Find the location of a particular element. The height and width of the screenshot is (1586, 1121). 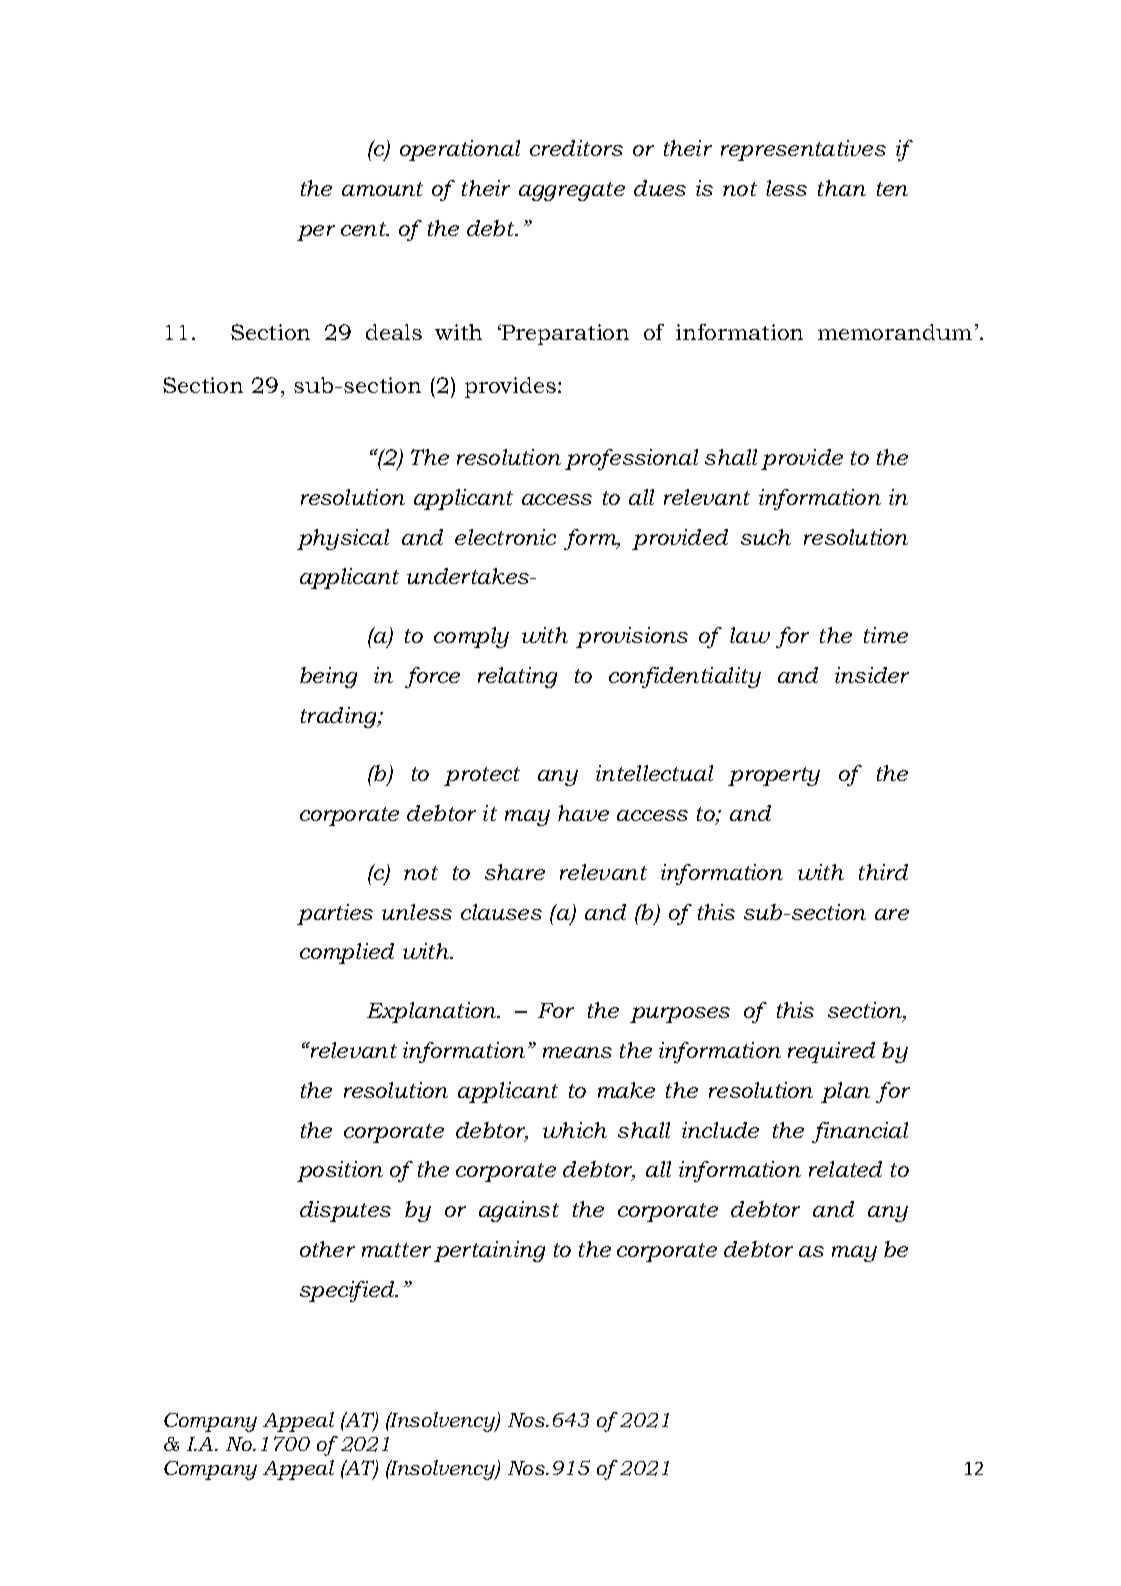

amount is located at coordinates (382, 189).
